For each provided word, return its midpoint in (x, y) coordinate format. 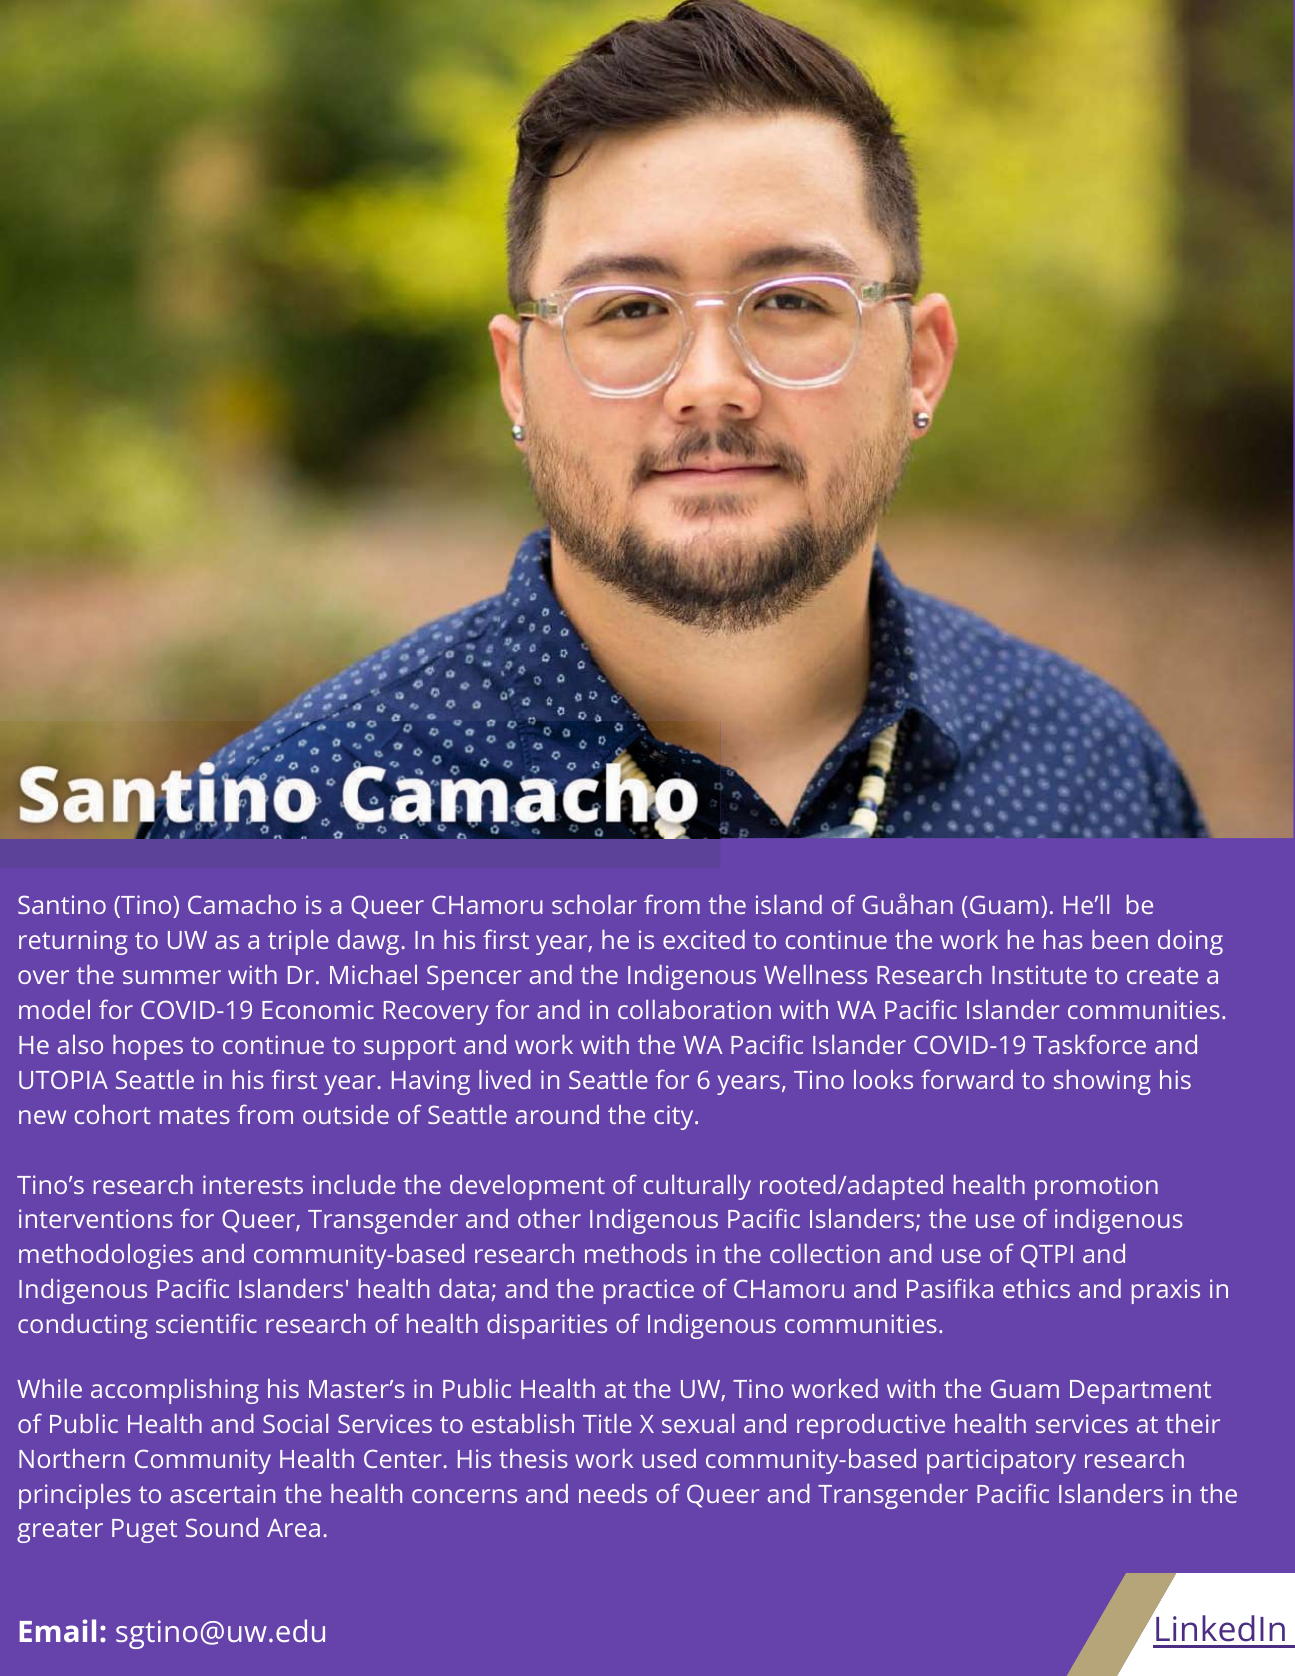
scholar (594, 904)
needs (613, 1493)
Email (58, 1630)
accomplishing (175, 1391)
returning (73, 942)
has (1063, 939)
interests (253, 1184)
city (673, 1117)
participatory (1001, 1461)
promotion (1096, 1187)
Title (607, 1423)
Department (1140, 1392)
